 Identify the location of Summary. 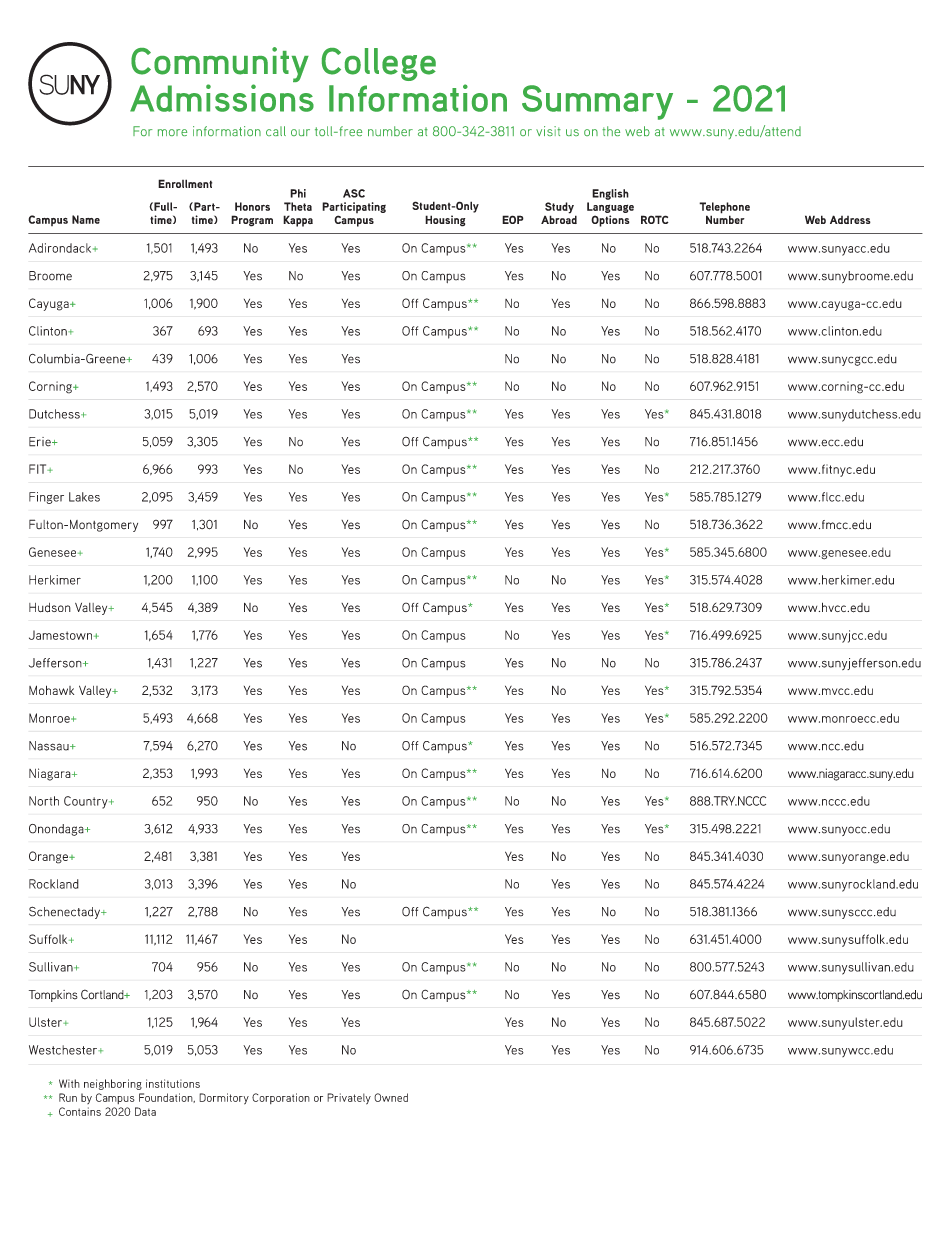
(597, 102).
